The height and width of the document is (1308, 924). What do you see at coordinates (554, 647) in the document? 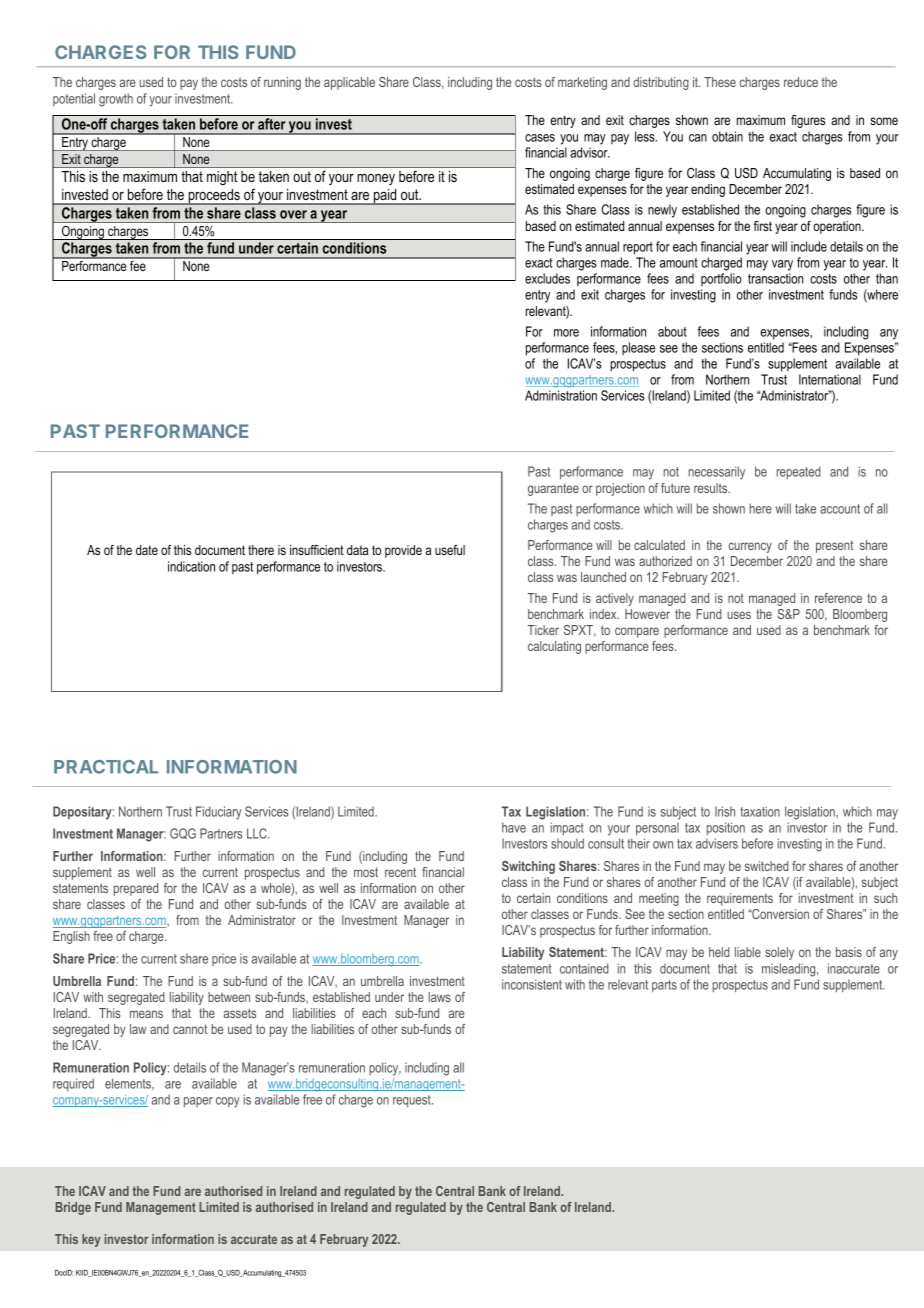
I see `calculating` at bounding box center [554, 647].
